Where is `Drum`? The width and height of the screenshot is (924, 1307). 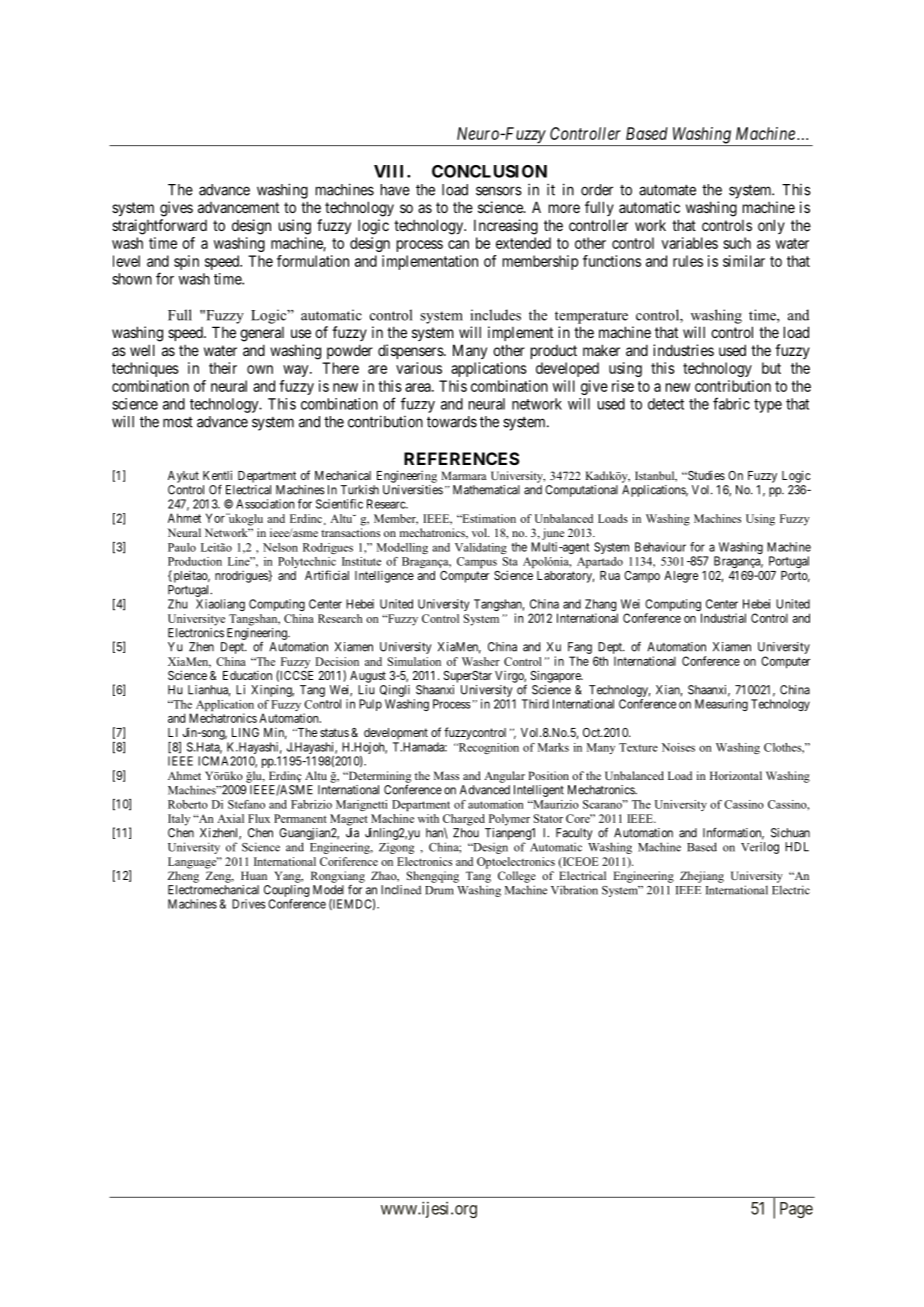
Drum is located at coordinates (439, 890).
